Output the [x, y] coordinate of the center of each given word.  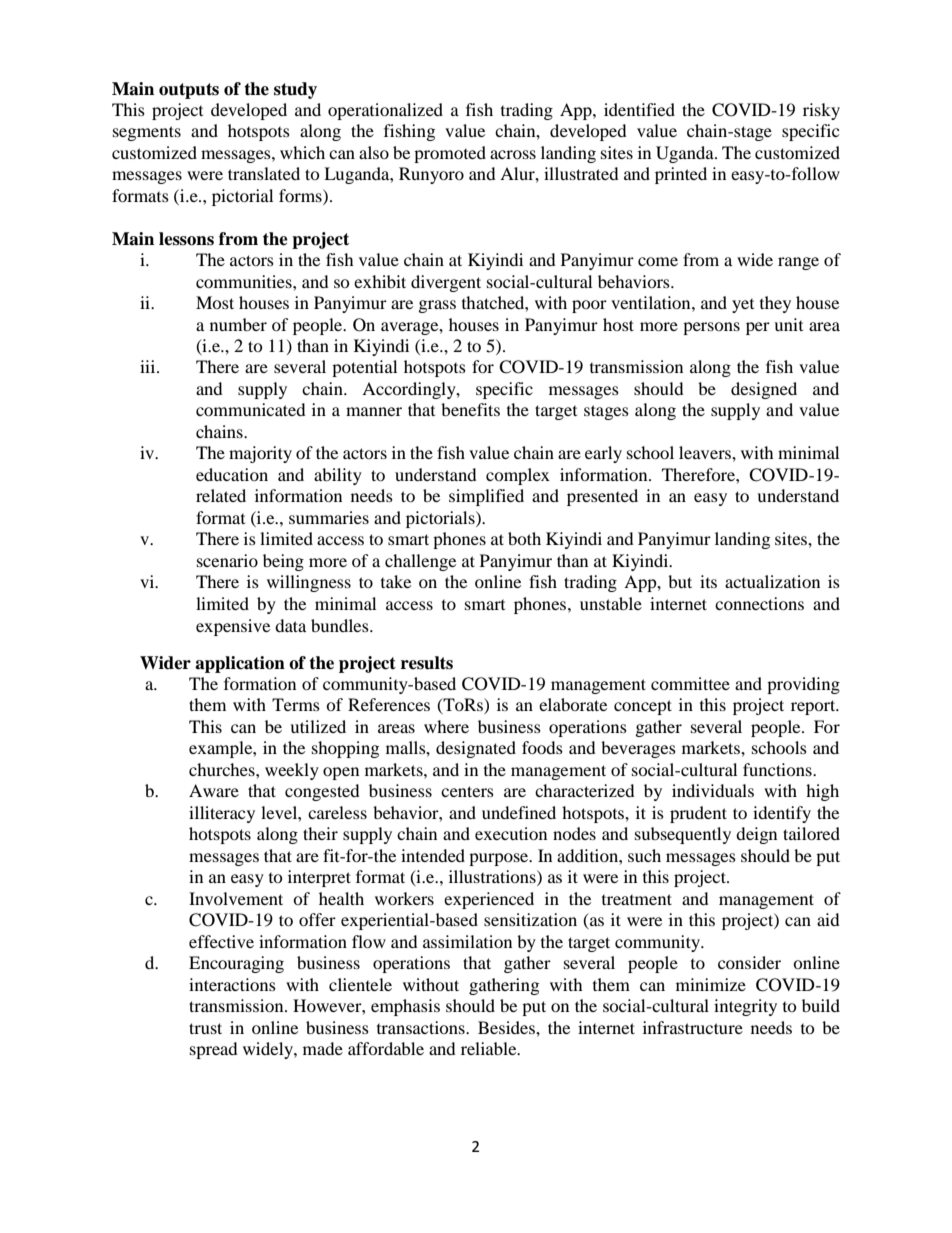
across [513, 154]
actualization [772, 581]
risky [821, 111]
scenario [227, 560]
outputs [189, 91]
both [524, 538]
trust [205, 1028]
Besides [507, 1027]
